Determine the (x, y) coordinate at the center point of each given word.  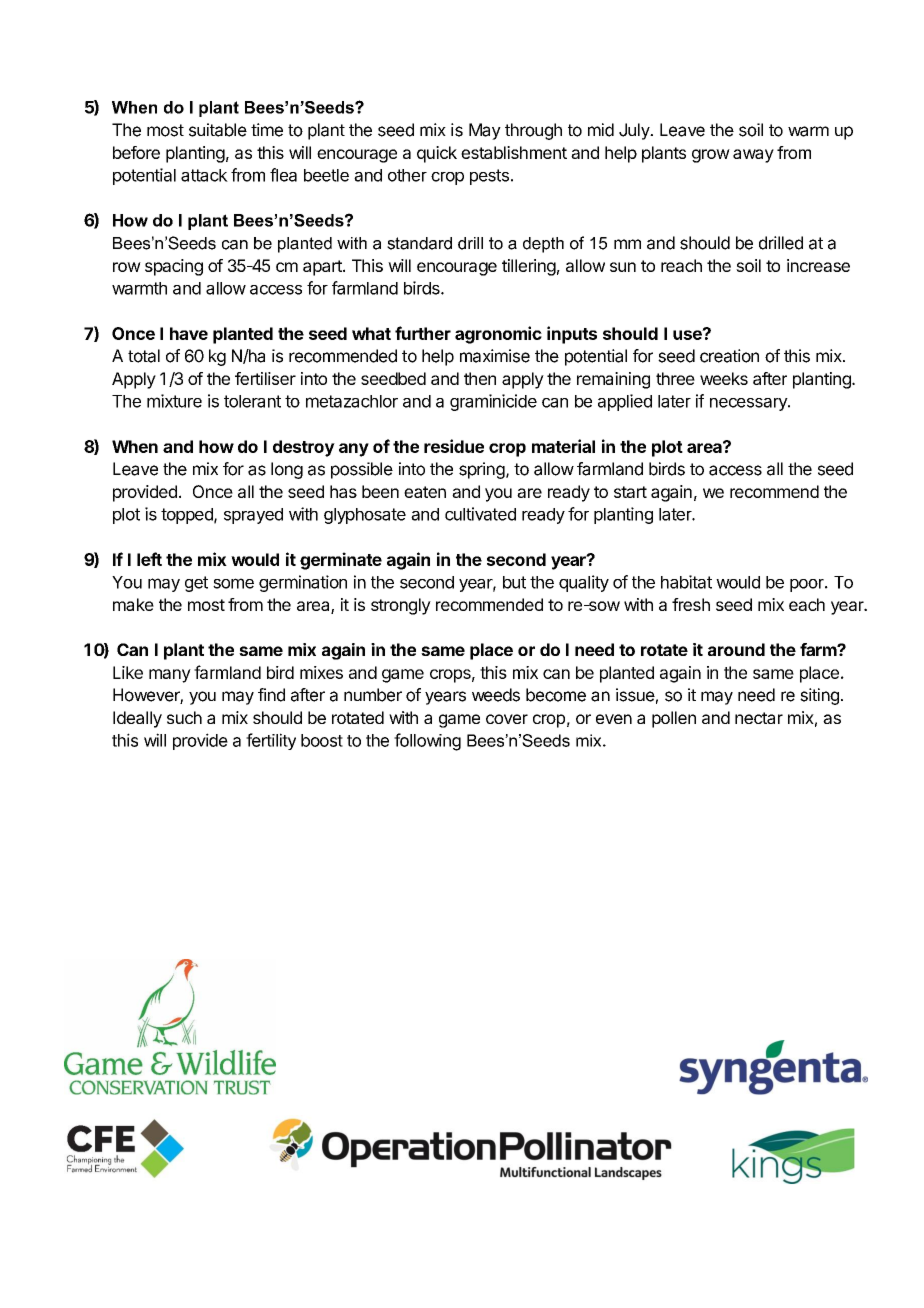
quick (437, 154)
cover (507, 719)
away (753, 156)
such (184, 717)
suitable (218, 130)
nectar (759, 718)
